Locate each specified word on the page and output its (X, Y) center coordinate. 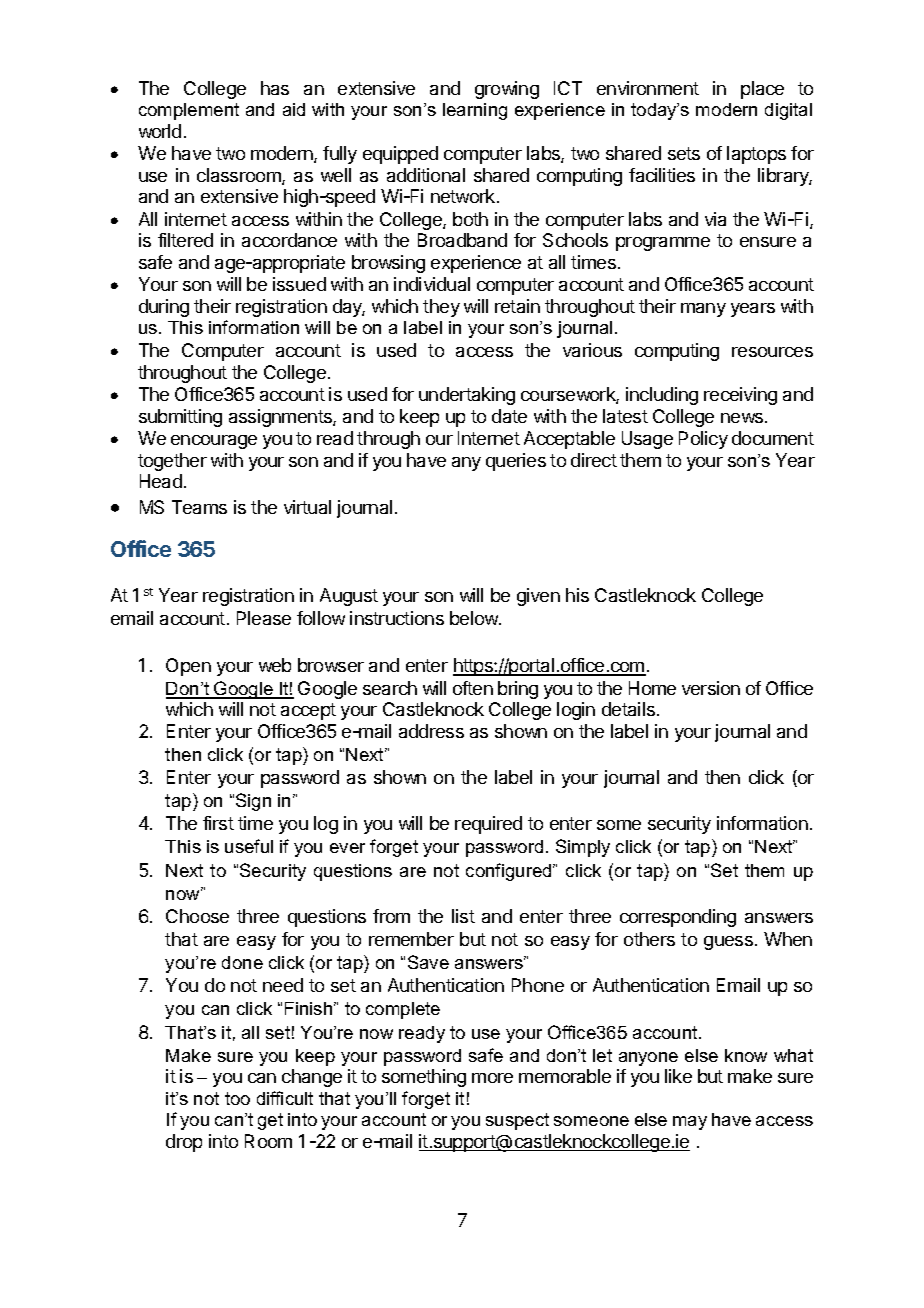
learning (475, 111)
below (475, 618)
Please (264, 618)
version (711, 688)
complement (189, 111)
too (237, 1098)
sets (684, 153)
